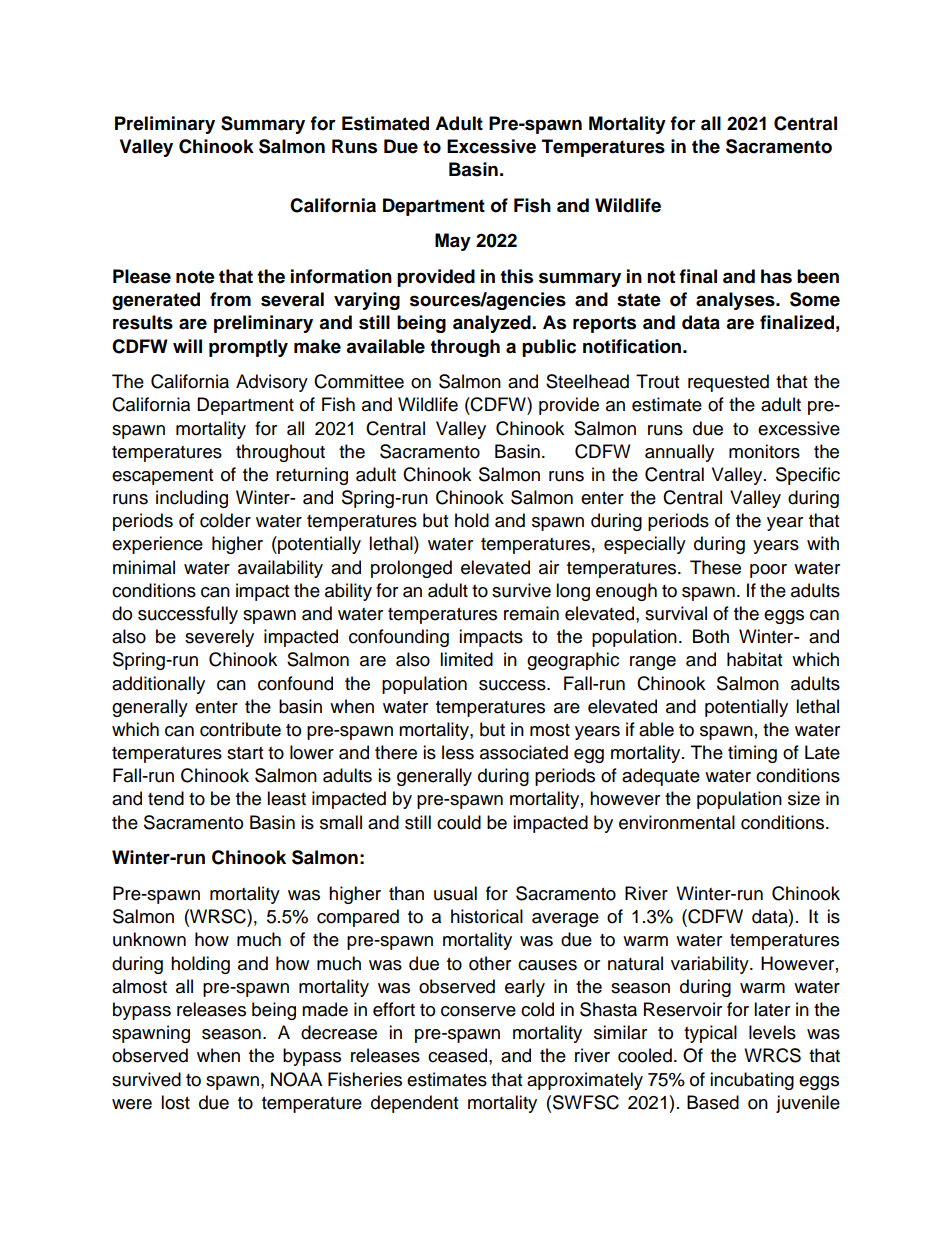 The height and width of the screenshot is (1233, 952). Describe the element at coordinates (195, 277) in the screenshot. I see `note` at that location.
